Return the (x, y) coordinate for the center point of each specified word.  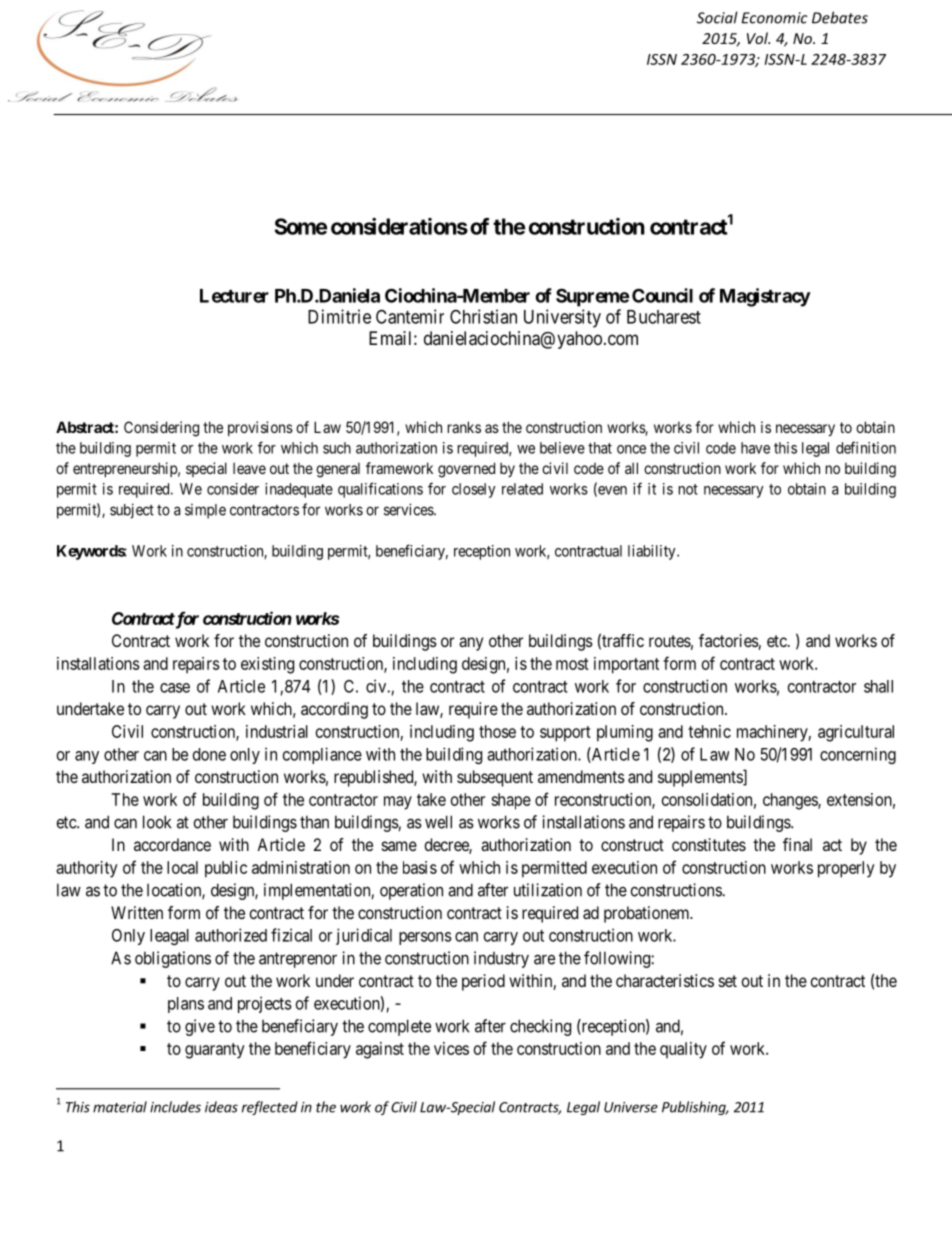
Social (717, 17)
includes (175, 1107)
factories (729, 642)
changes (791, 801)
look (157, 822)
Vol (758, 38)
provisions (260, 428)
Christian (483, 316)
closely (474, 490)
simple (205, 511)
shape (511, 801)
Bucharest (664, 317)
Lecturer (234, 296)
